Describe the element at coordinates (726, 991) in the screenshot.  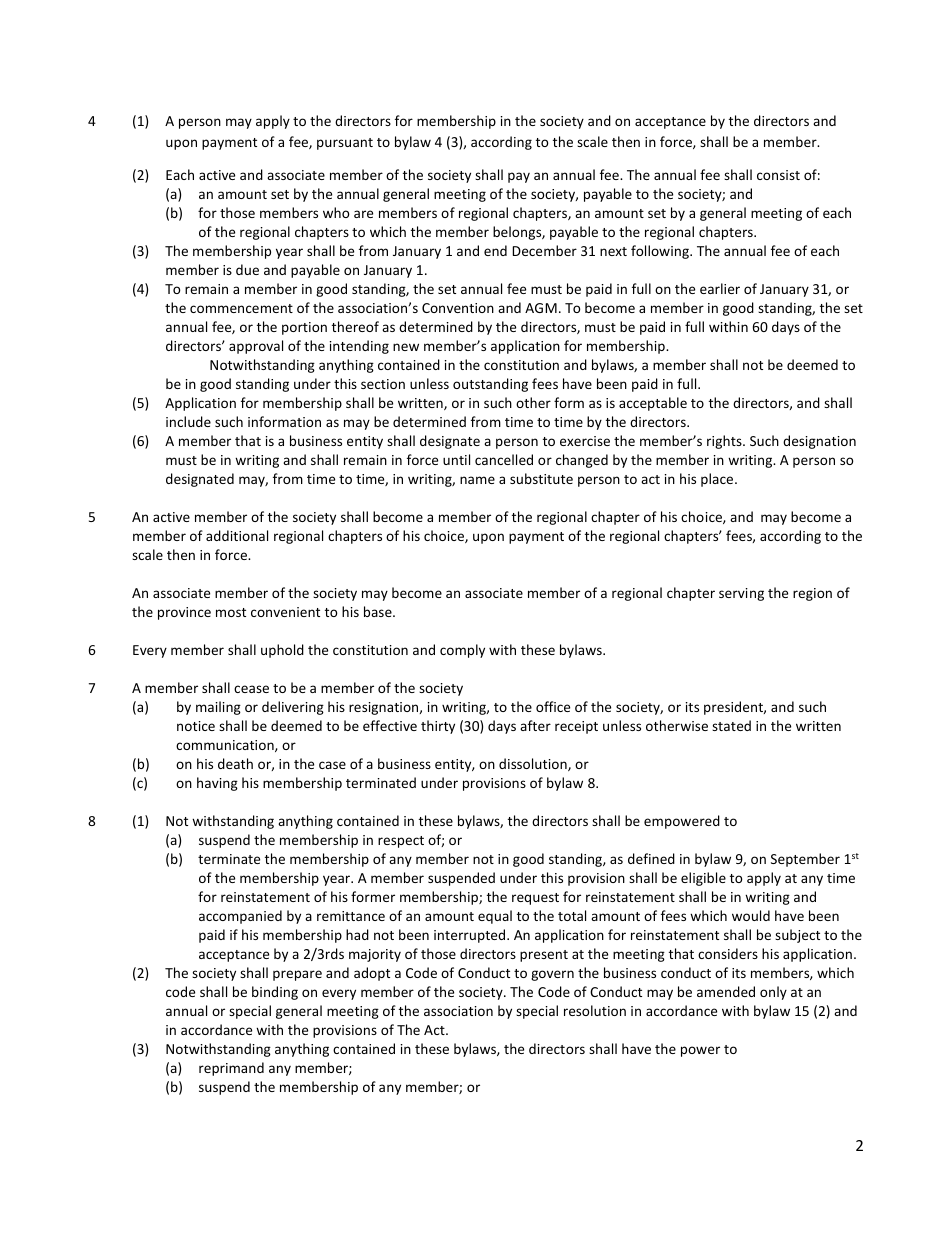
I see `amended` at that location.
